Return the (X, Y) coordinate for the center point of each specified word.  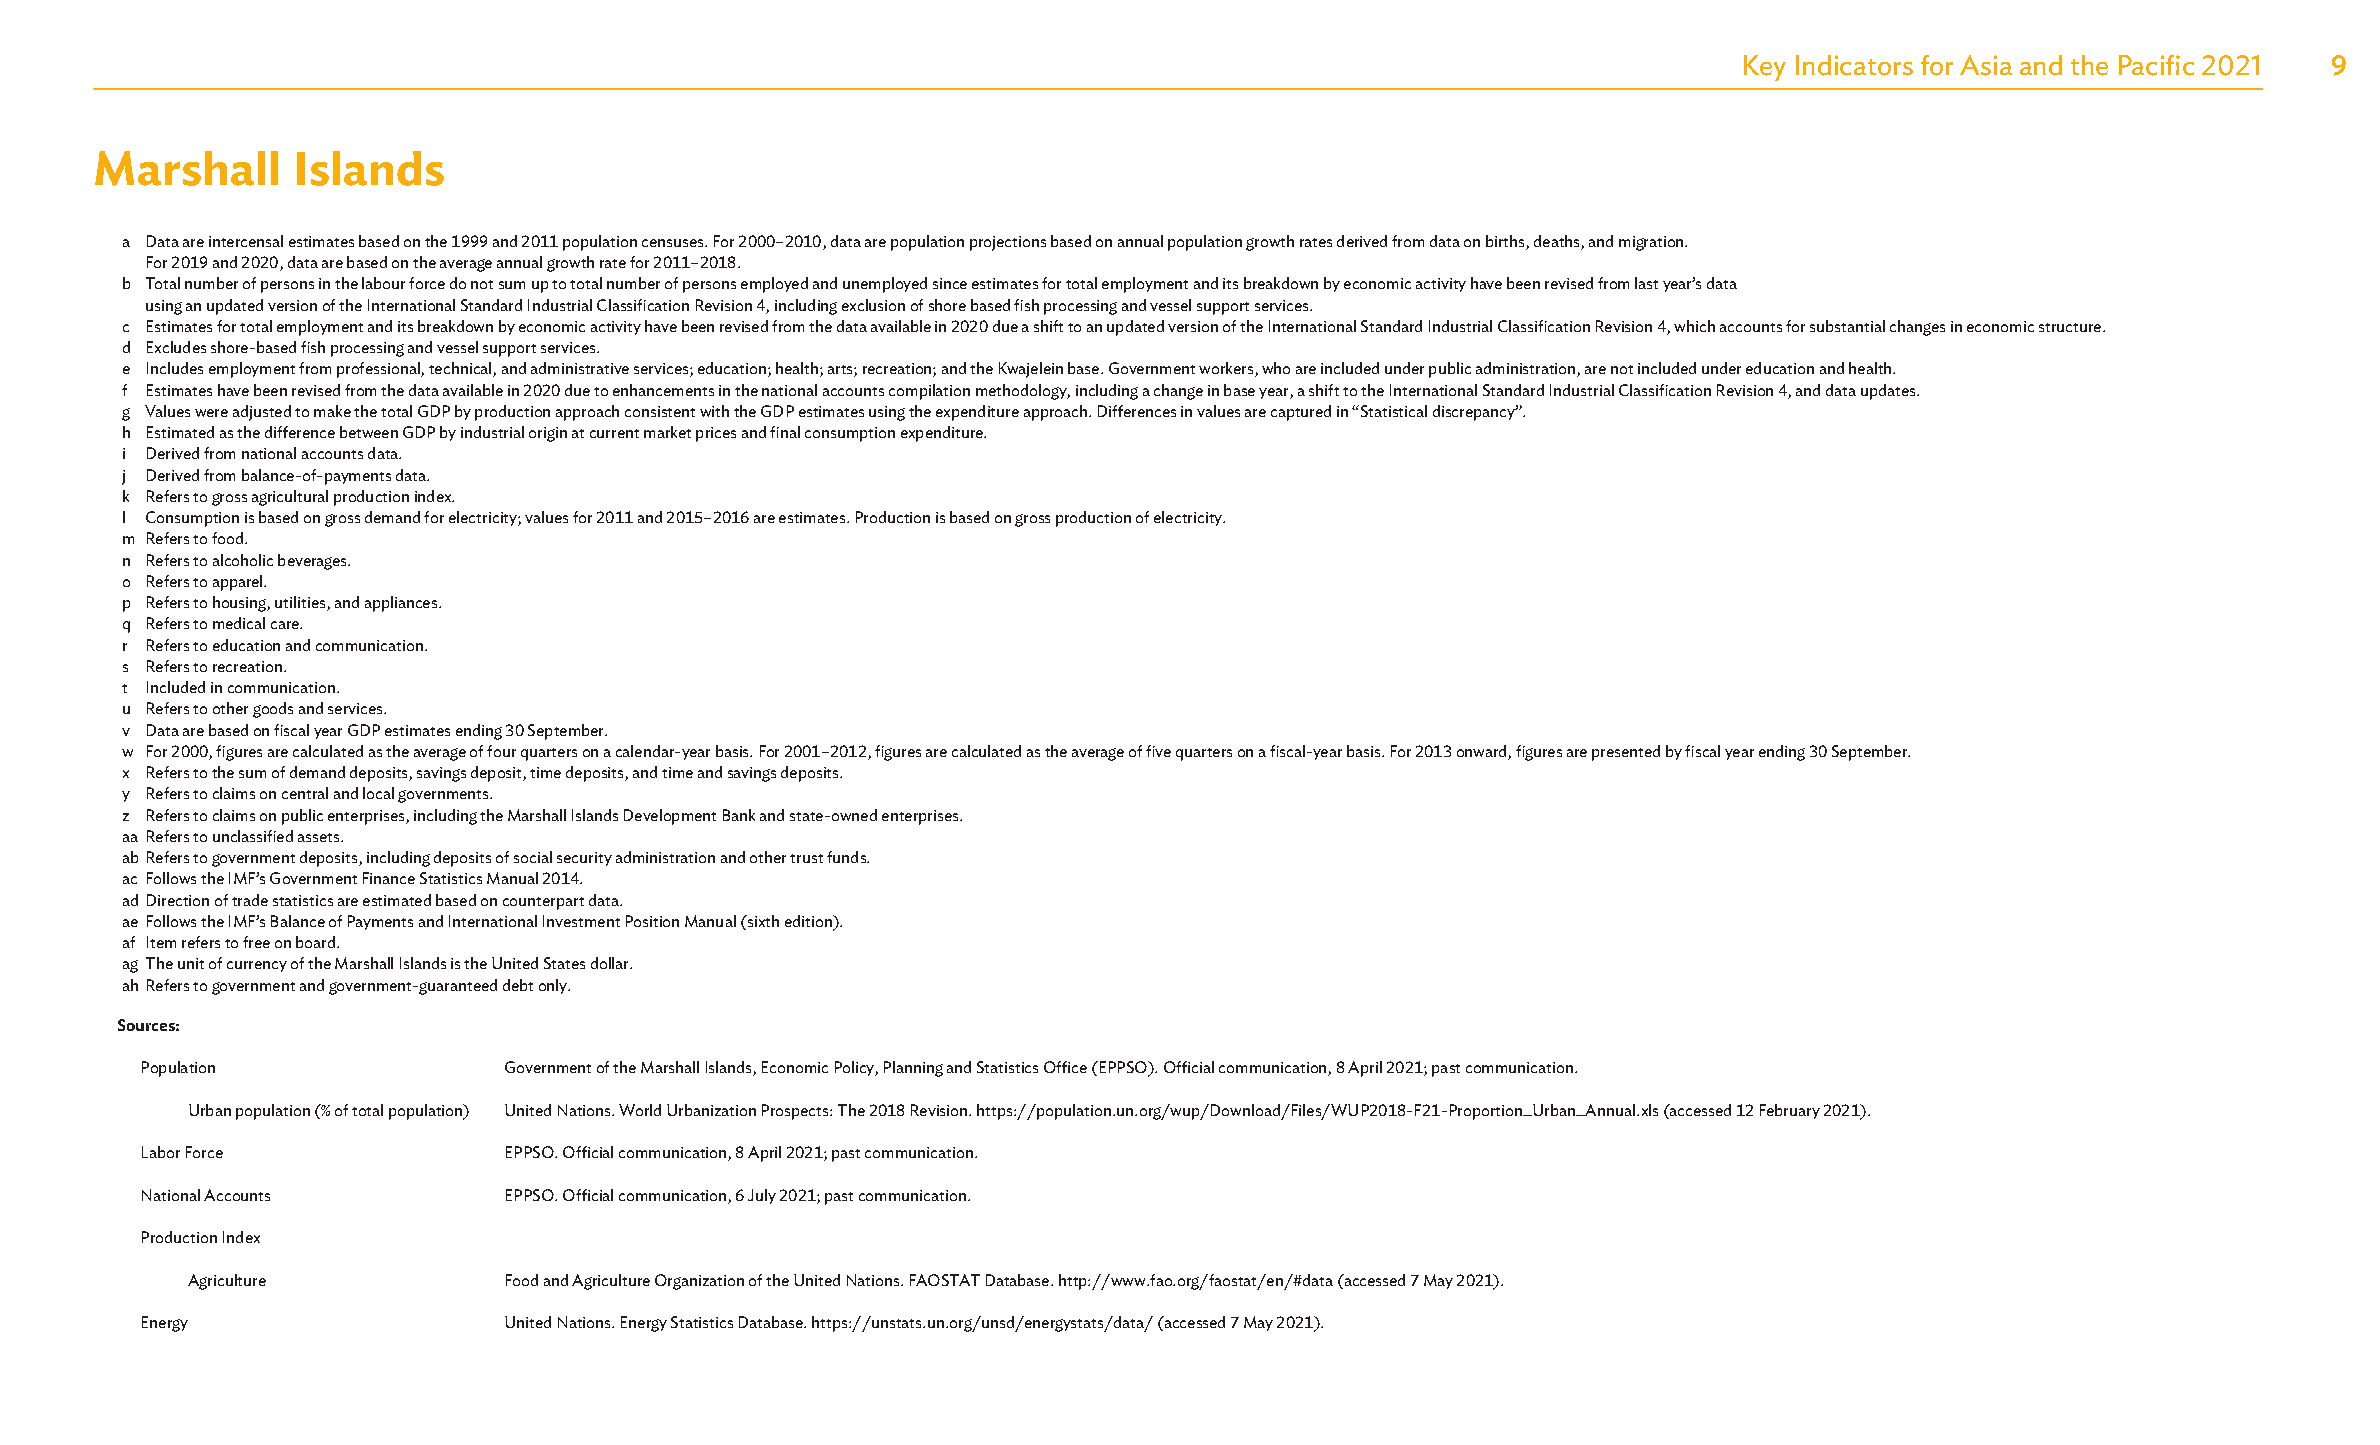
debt (518, 985)
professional (379, 370)
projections (1008, 243)
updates (1889, 392)
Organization (699, 1282)
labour (383, 283)
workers (1227, 369)
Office (1065, 1067)
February (1790, 1111)
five (1158, 751)
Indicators (1854, 65)
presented (1626, 753)
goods (273, 710)
